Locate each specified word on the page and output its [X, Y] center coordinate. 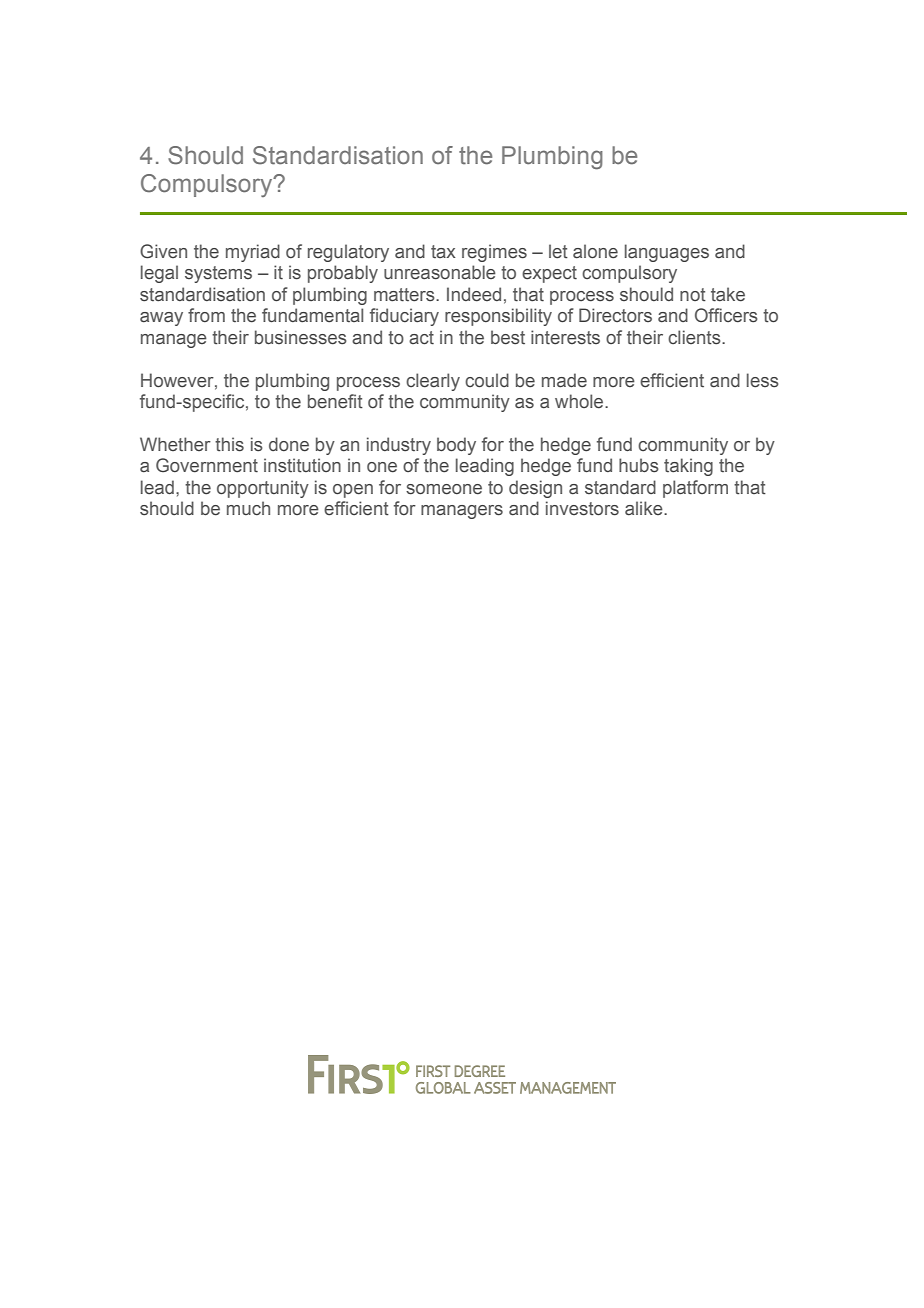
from [206, 315]
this [229, 444]
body [456, 446]
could [487, 380]
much [248, 508]
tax [443, 252]
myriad [253, 253]
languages [667, 253]
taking [688, 467]
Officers [726, 315]
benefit [335, 401]
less [763, 380]
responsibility [498, 317]
